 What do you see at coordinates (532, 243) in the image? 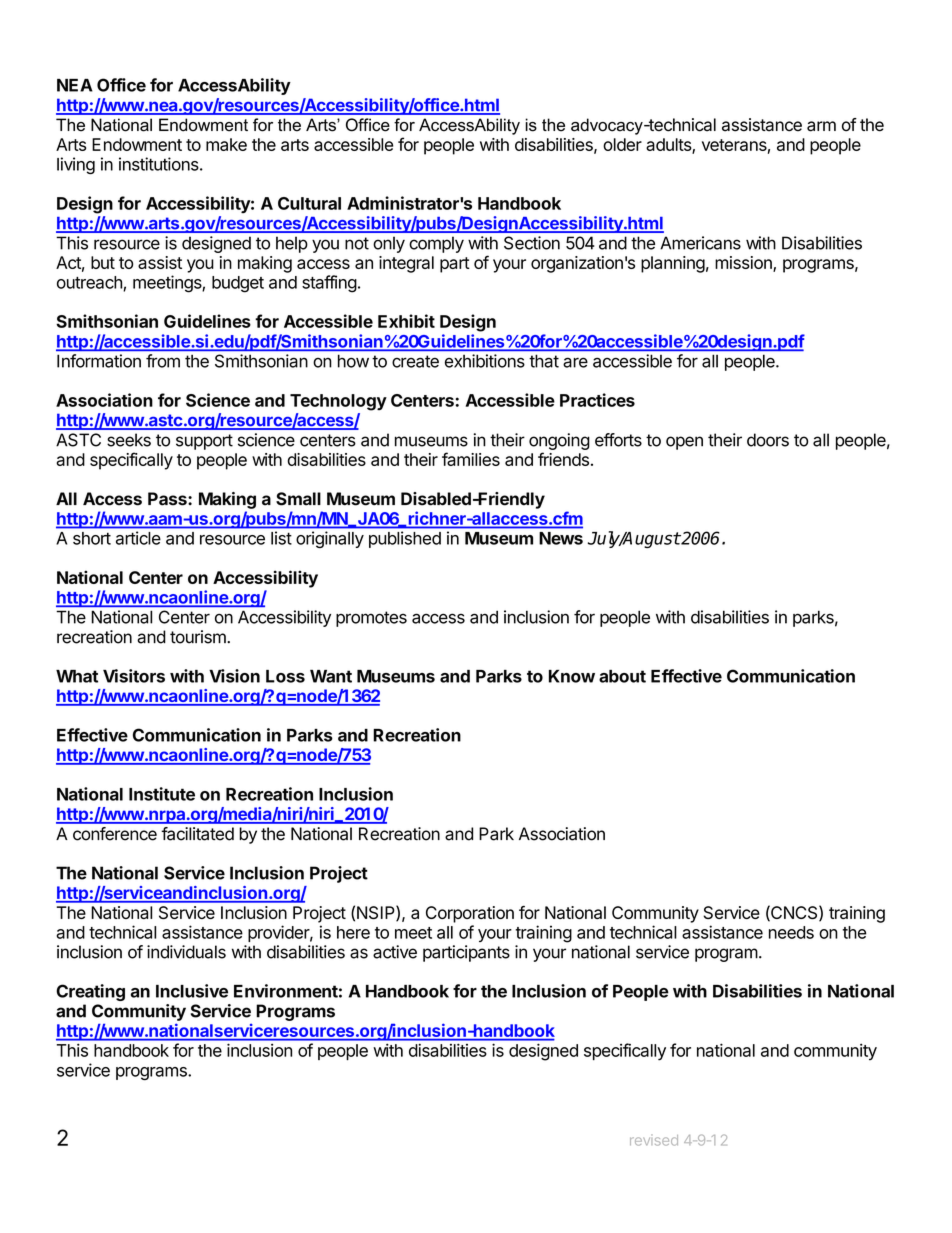
I see `Section` at bounding box center [532, 243].
